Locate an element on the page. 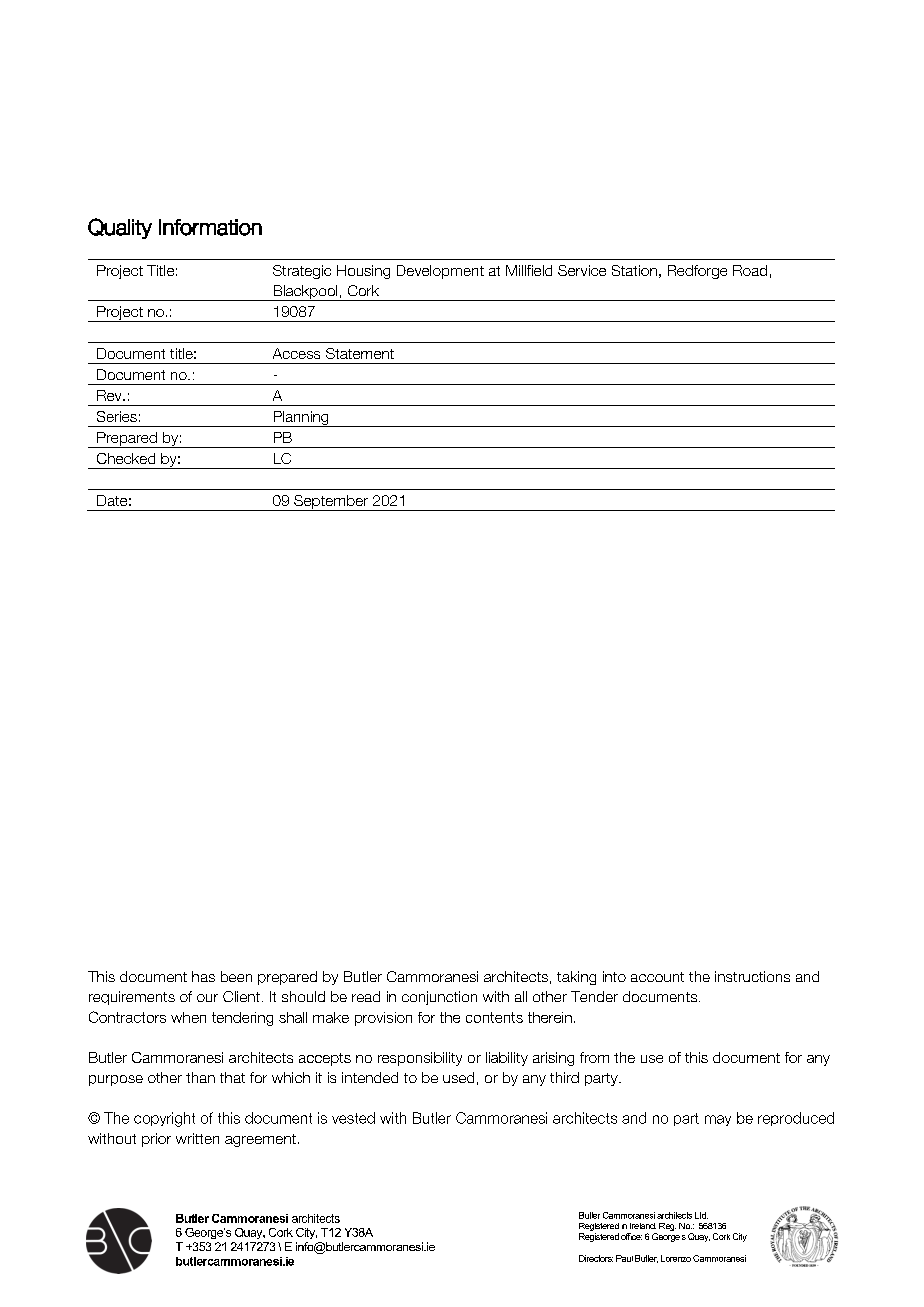  Ltd is located at coordinates (701, 1215).
